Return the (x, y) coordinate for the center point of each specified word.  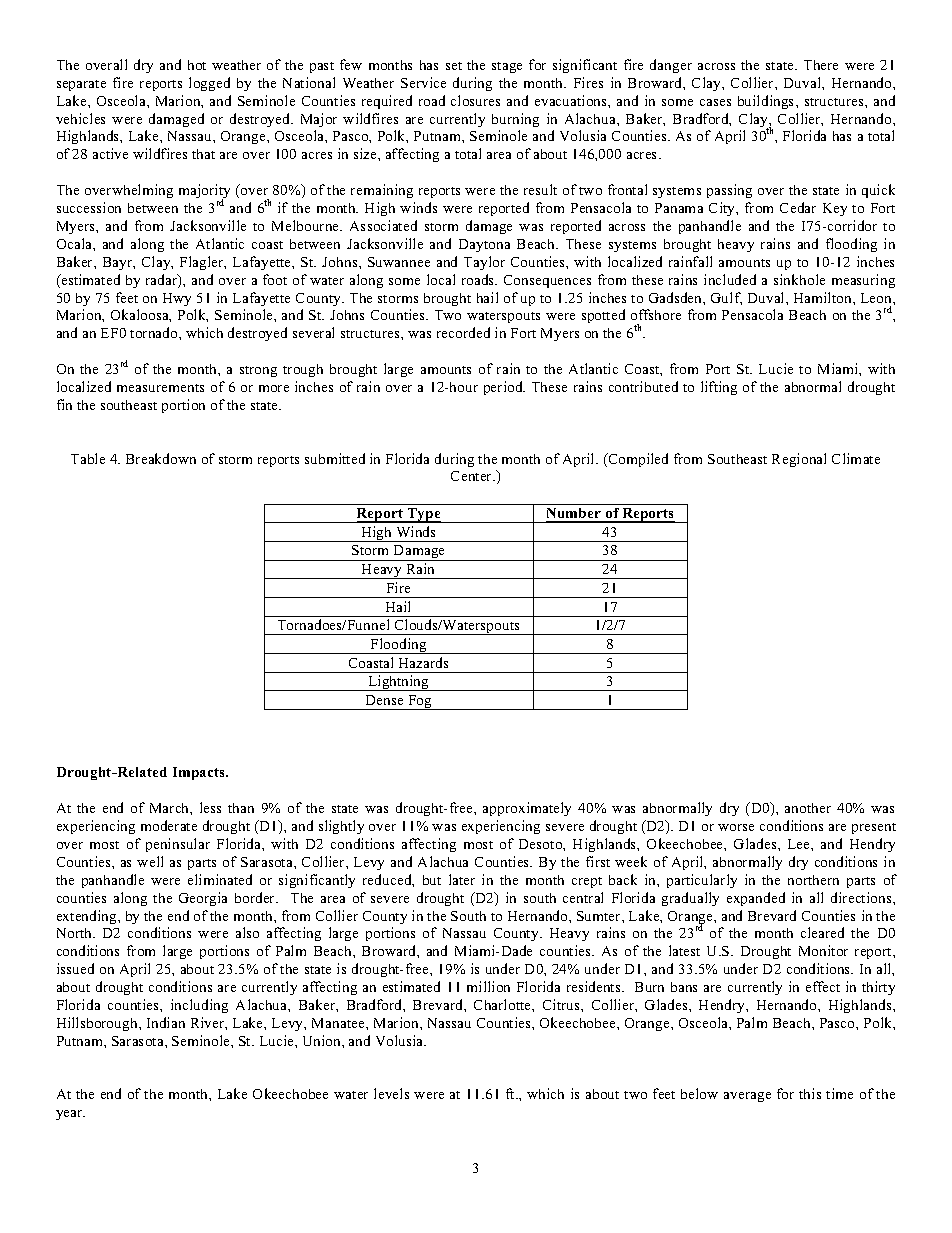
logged (209, 84)
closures (475, 100)
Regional (799, 460)
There (821, 65)
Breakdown (161, 458)
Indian (166, 1022)
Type (424, 515)
